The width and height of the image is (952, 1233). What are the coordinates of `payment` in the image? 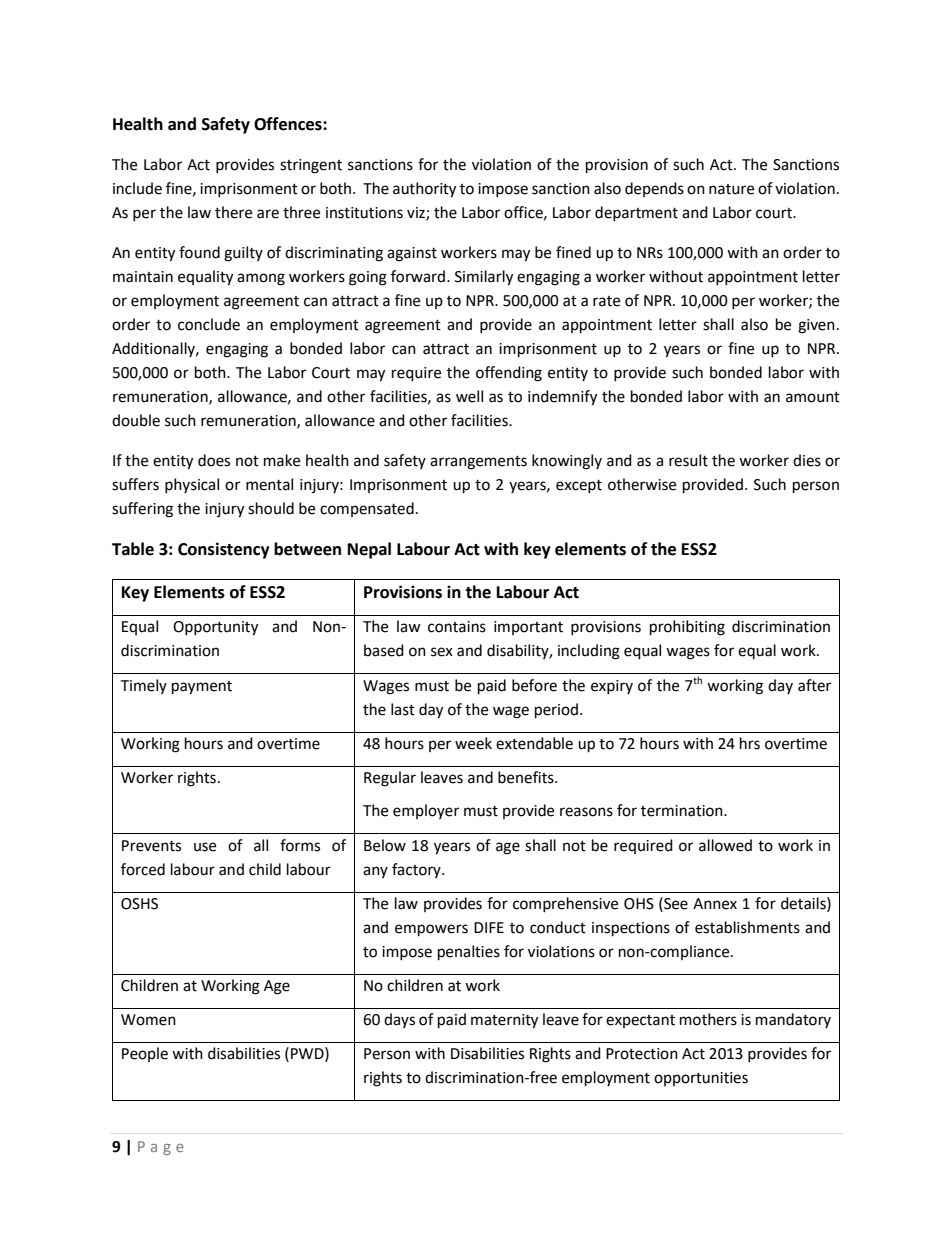 It's located at (202, 688).
